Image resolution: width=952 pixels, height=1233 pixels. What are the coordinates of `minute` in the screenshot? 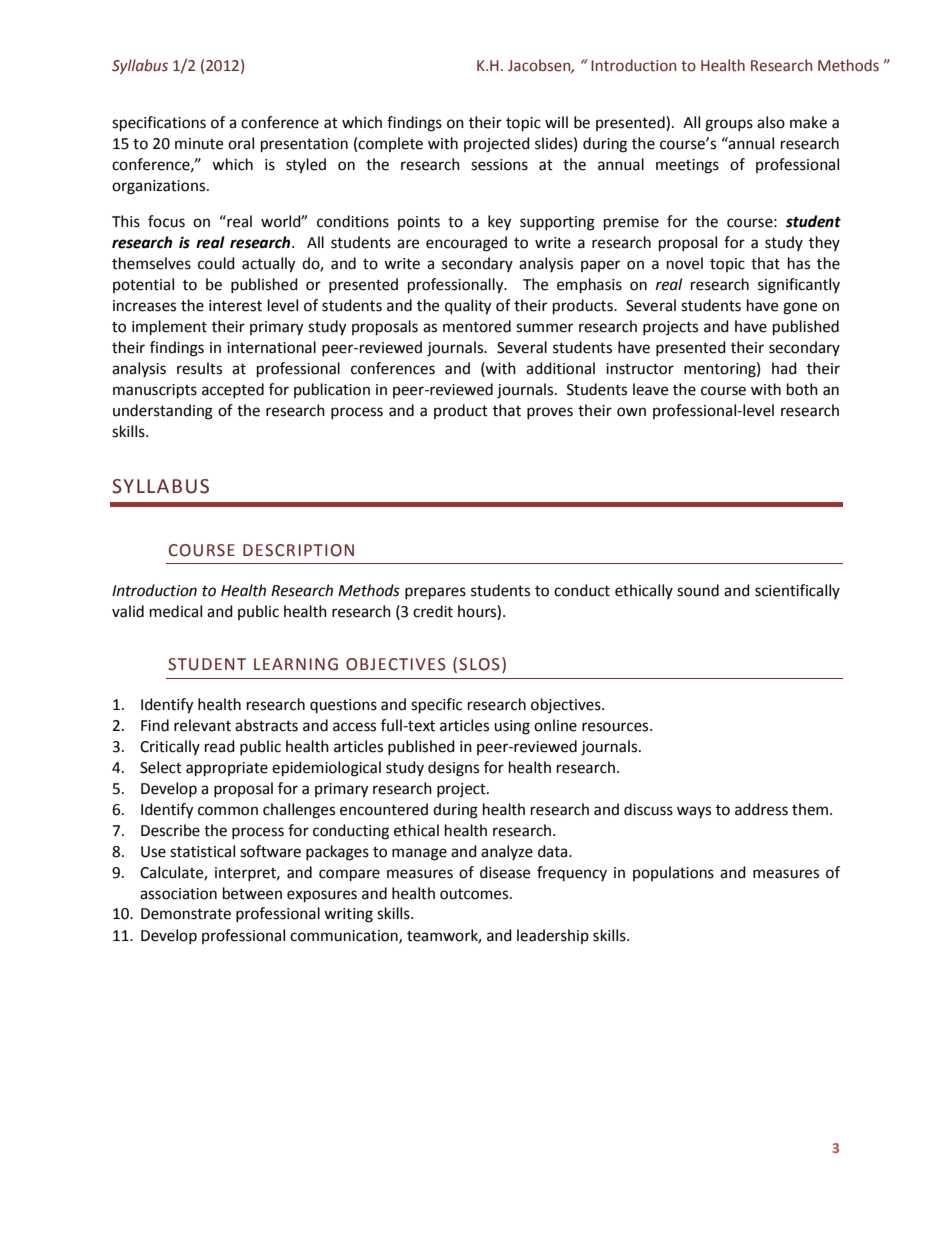 It's located at (199, 144).
